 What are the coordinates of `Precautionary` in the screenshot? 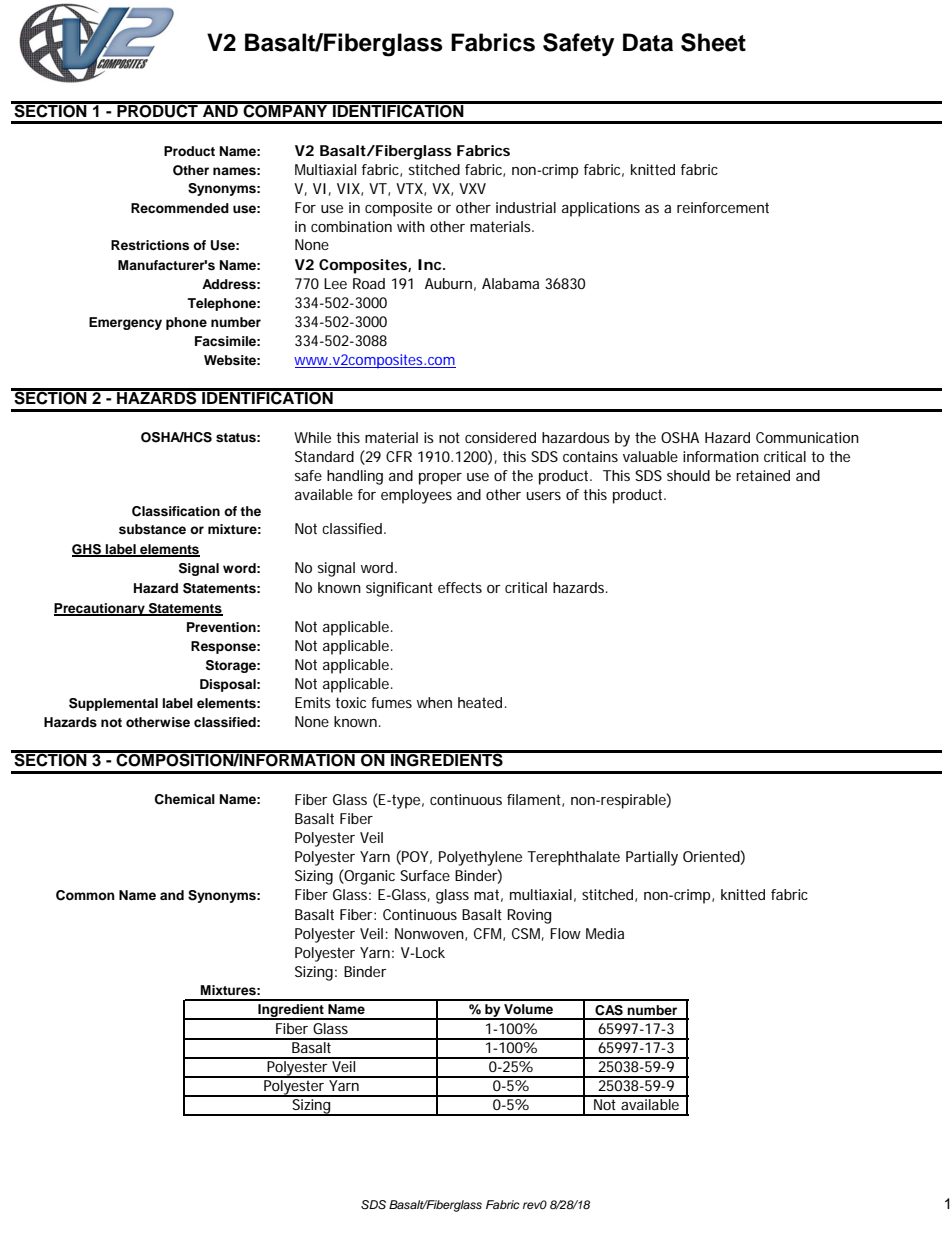 It's located at (100, 609).
